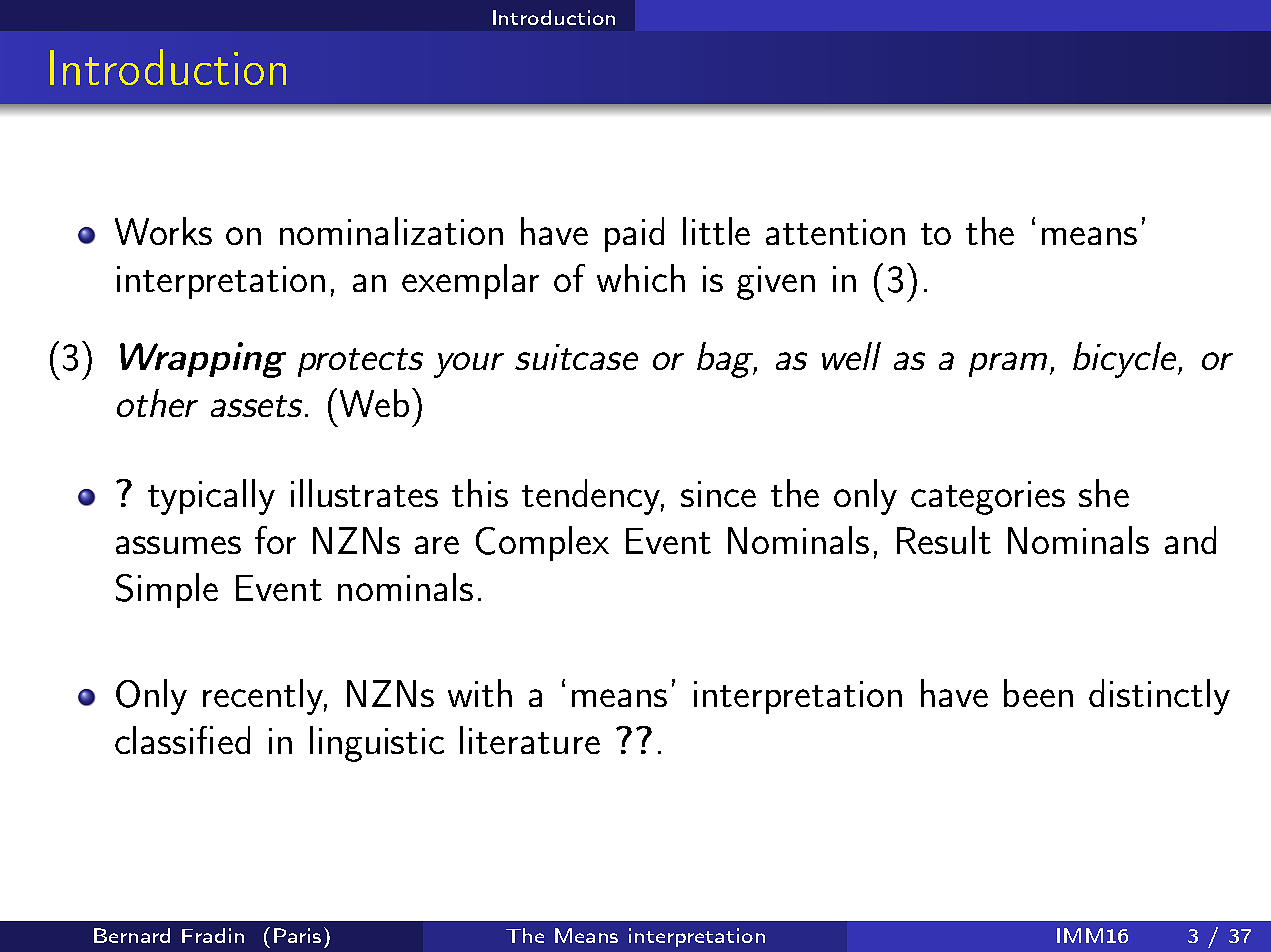  Describe the element at coordinates (167, 590) in the screenshot. I see `Simple` at that location.
